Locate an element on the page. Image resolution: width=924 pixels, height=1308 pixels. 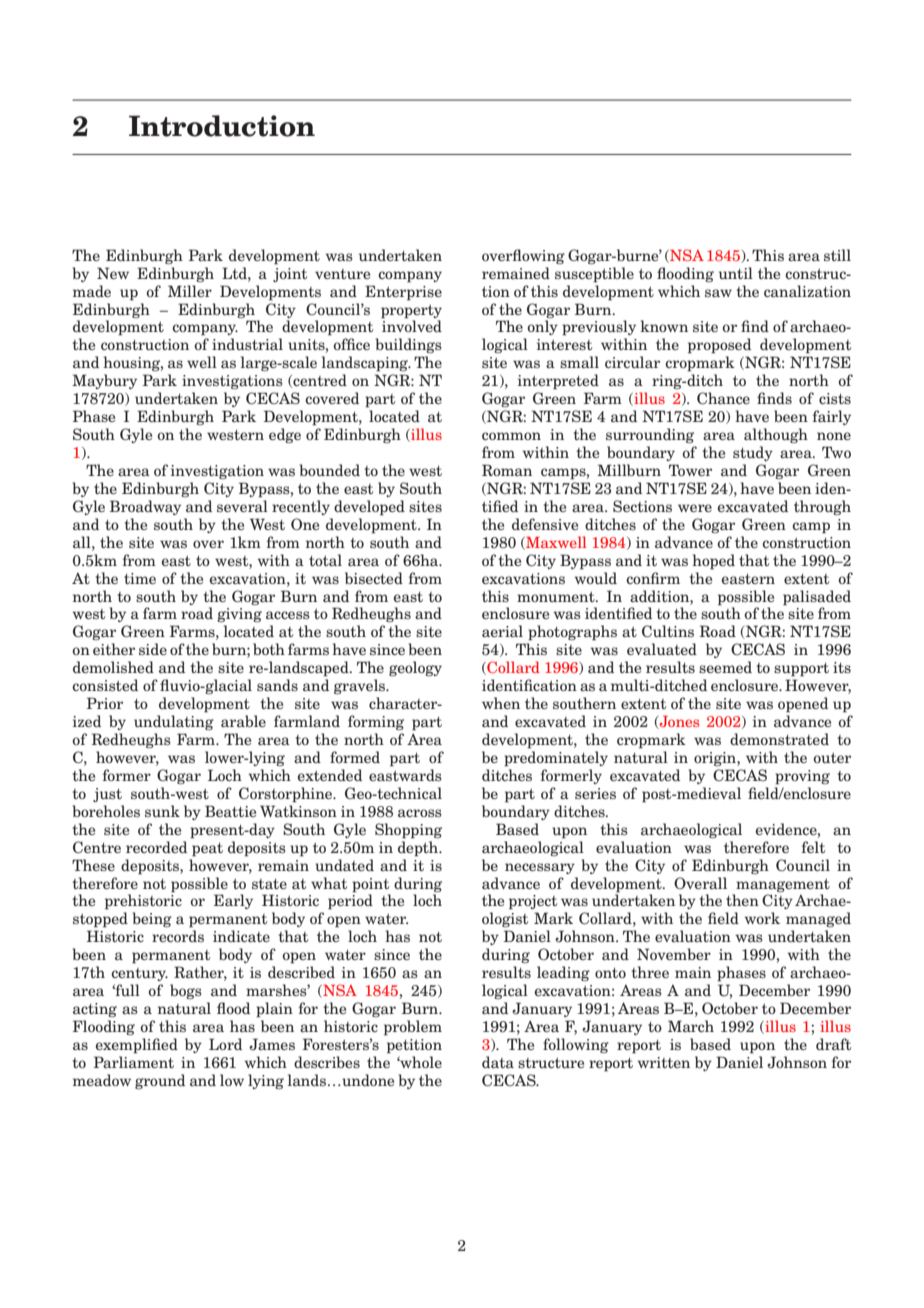
proving is located at coordinates (802, 777).
